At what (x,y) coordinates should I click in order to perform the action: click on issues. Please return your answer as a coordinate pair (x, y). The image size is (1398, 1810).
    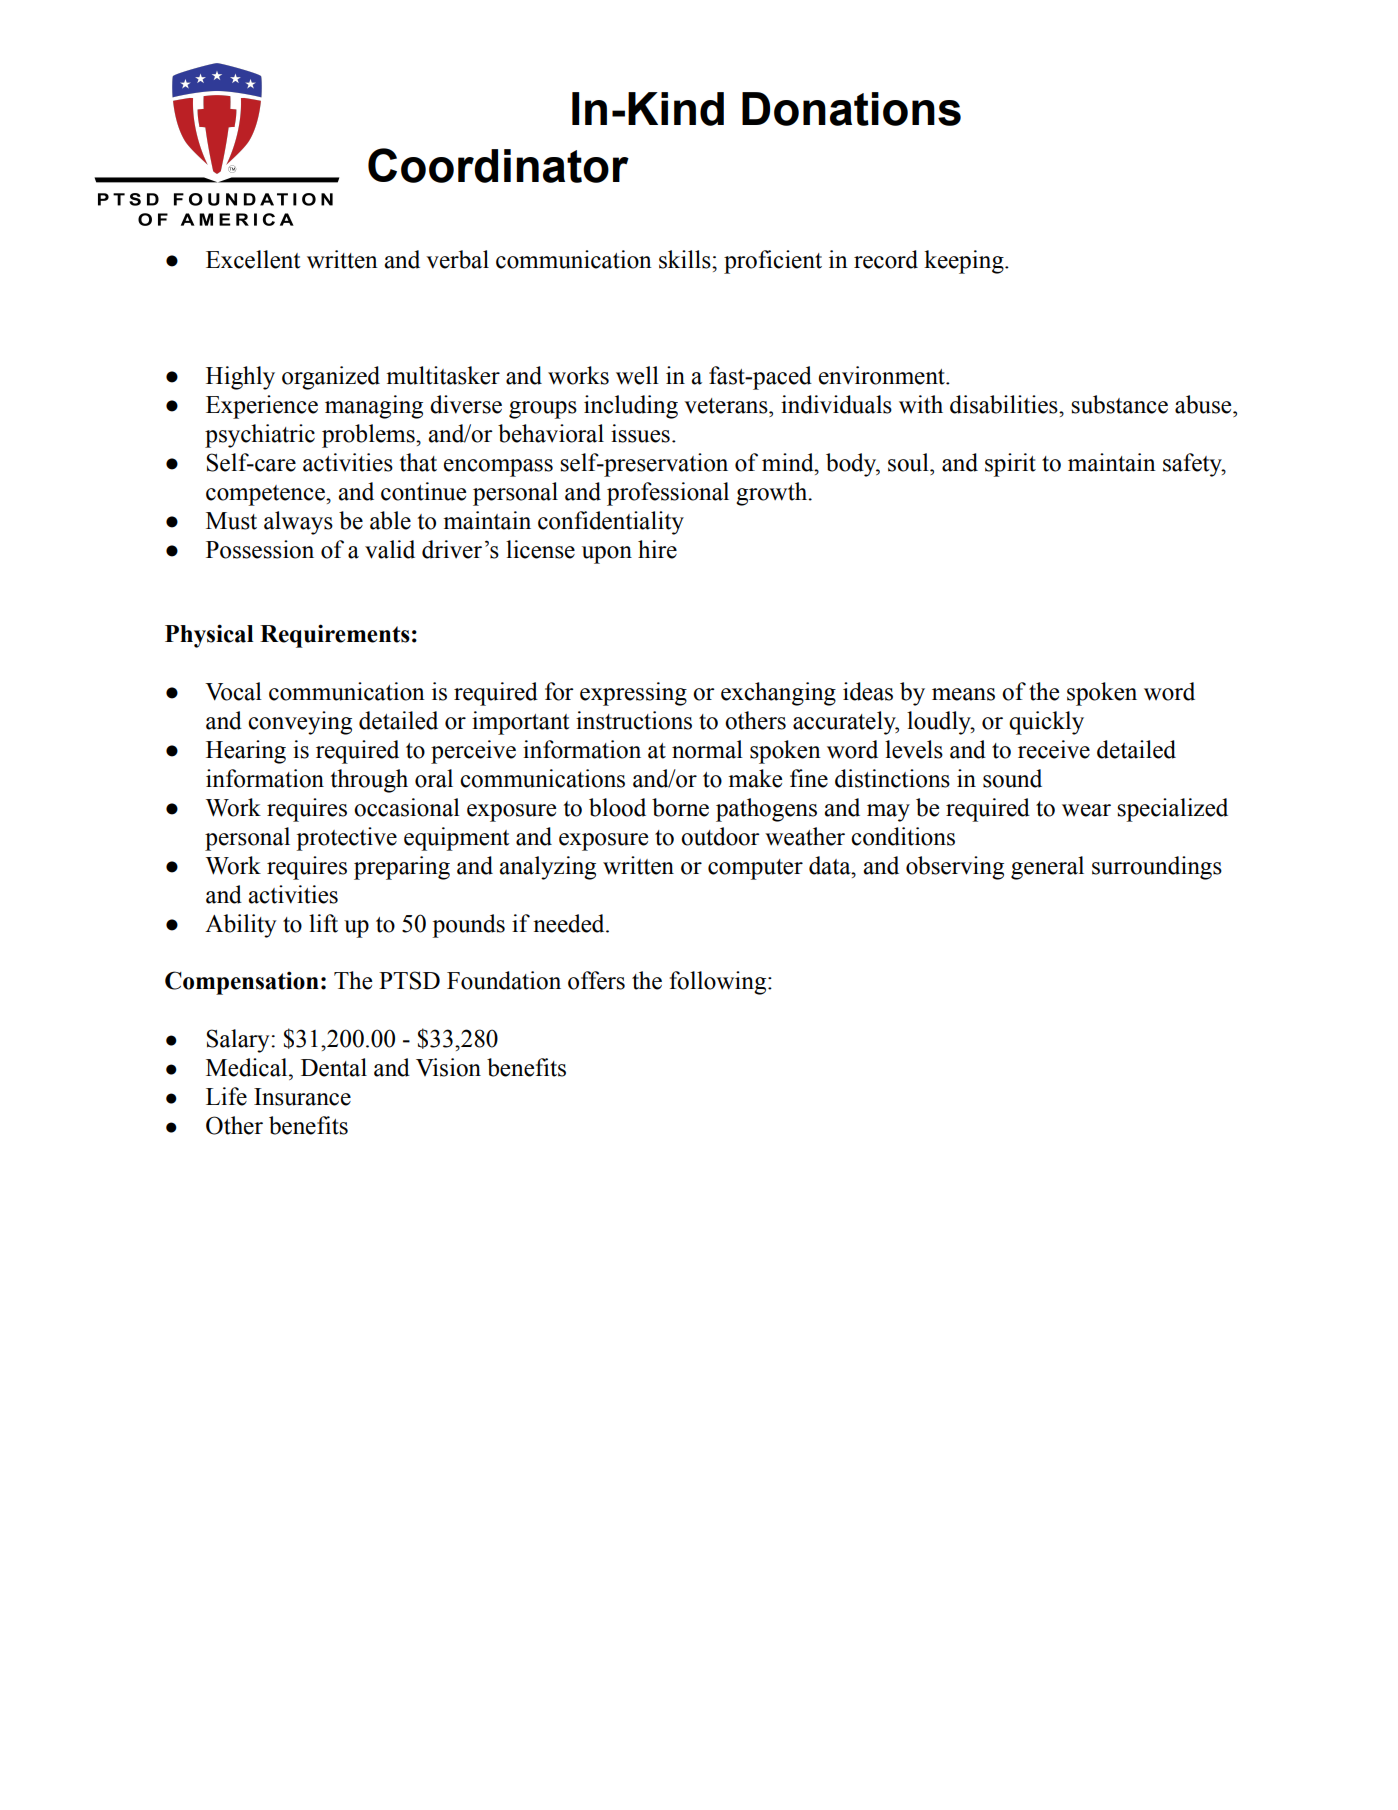
    Looking at the image, I should click on (640, 433).
